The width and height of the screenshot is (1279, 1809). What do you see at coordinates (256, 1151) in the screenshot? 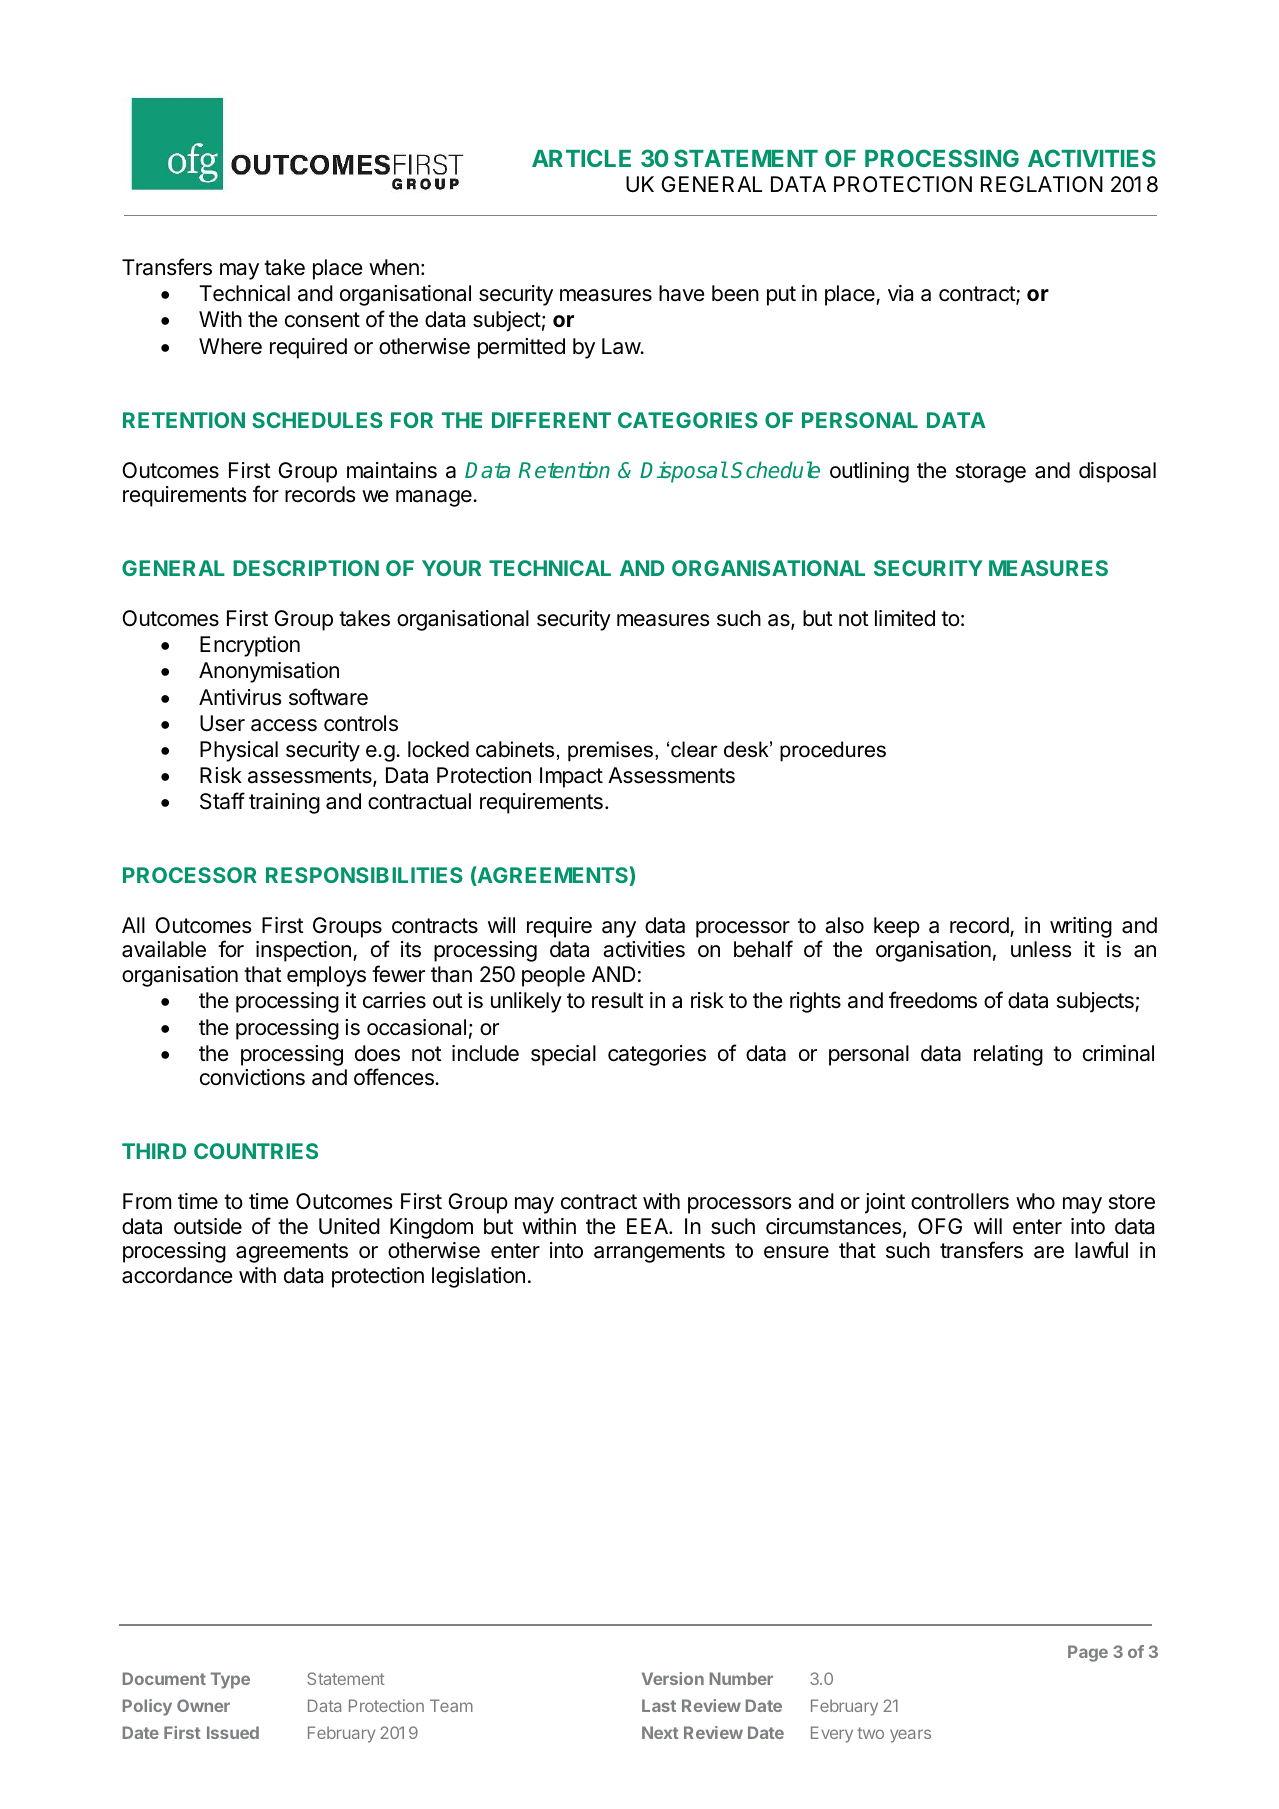
I see `COUNTRIES` at bounding box center [256, 1151].
